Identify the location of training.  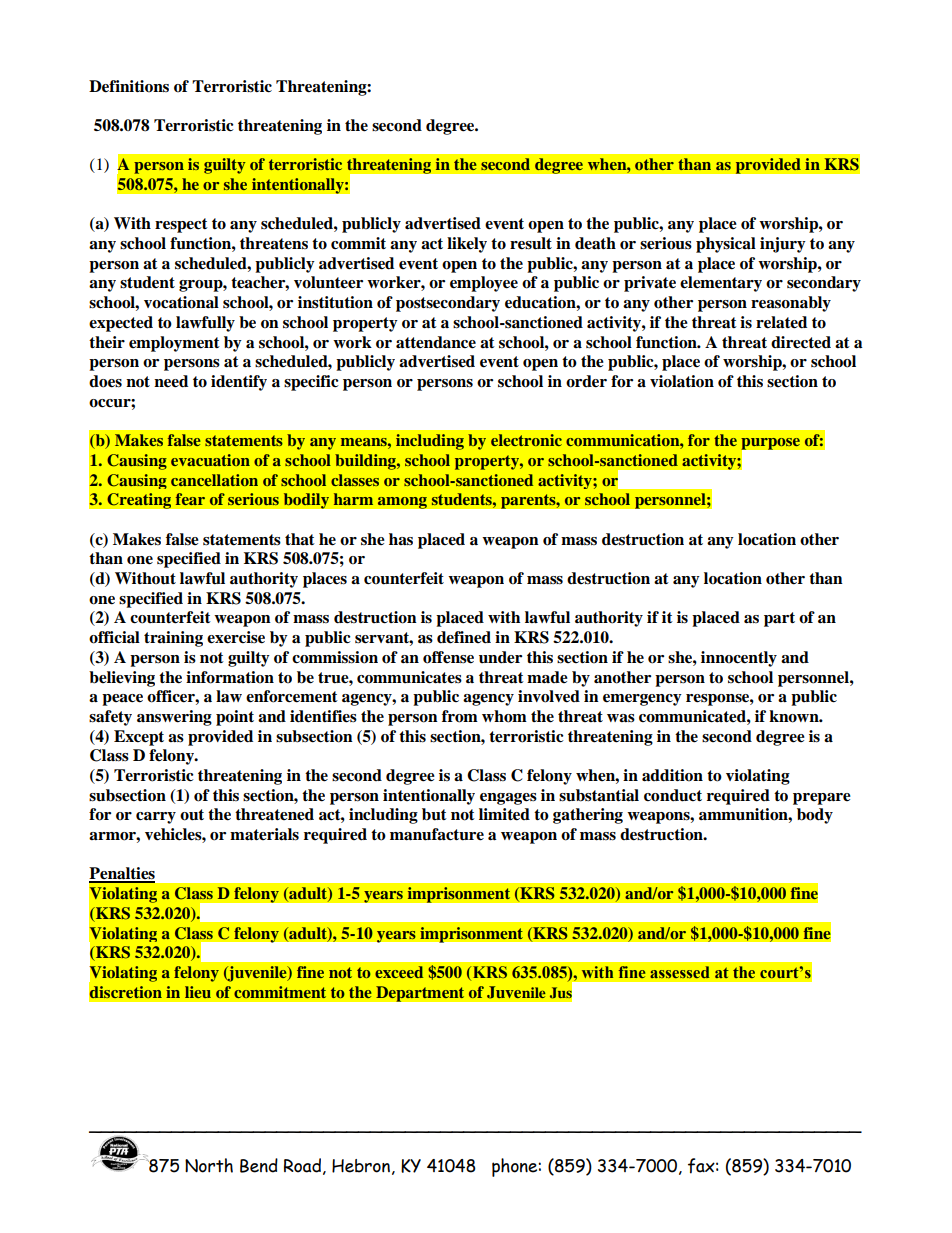
(173, 639).
